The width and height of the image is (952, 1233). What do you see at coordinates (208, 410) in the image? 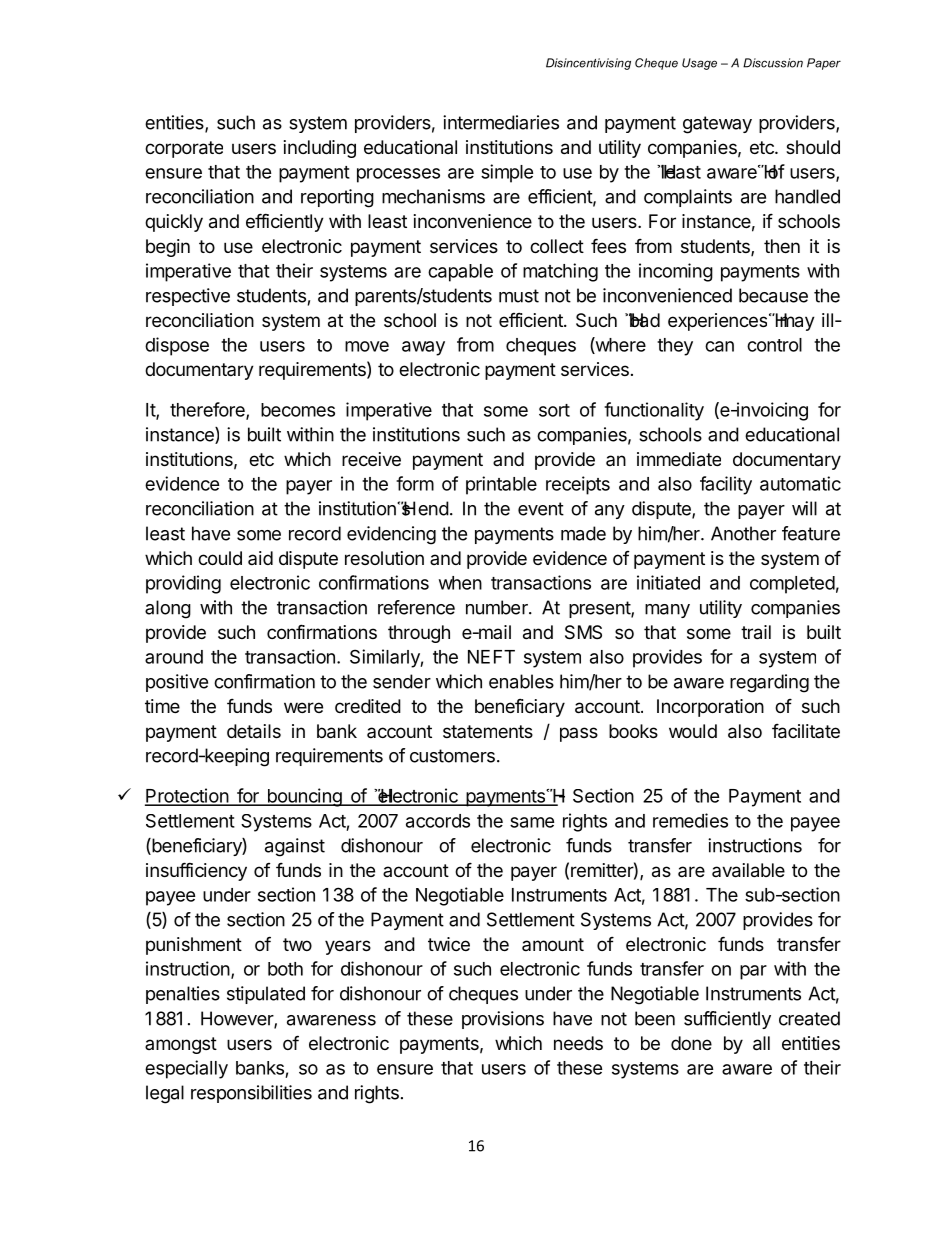
I see `therefore` at bounding box center [208, 410].
